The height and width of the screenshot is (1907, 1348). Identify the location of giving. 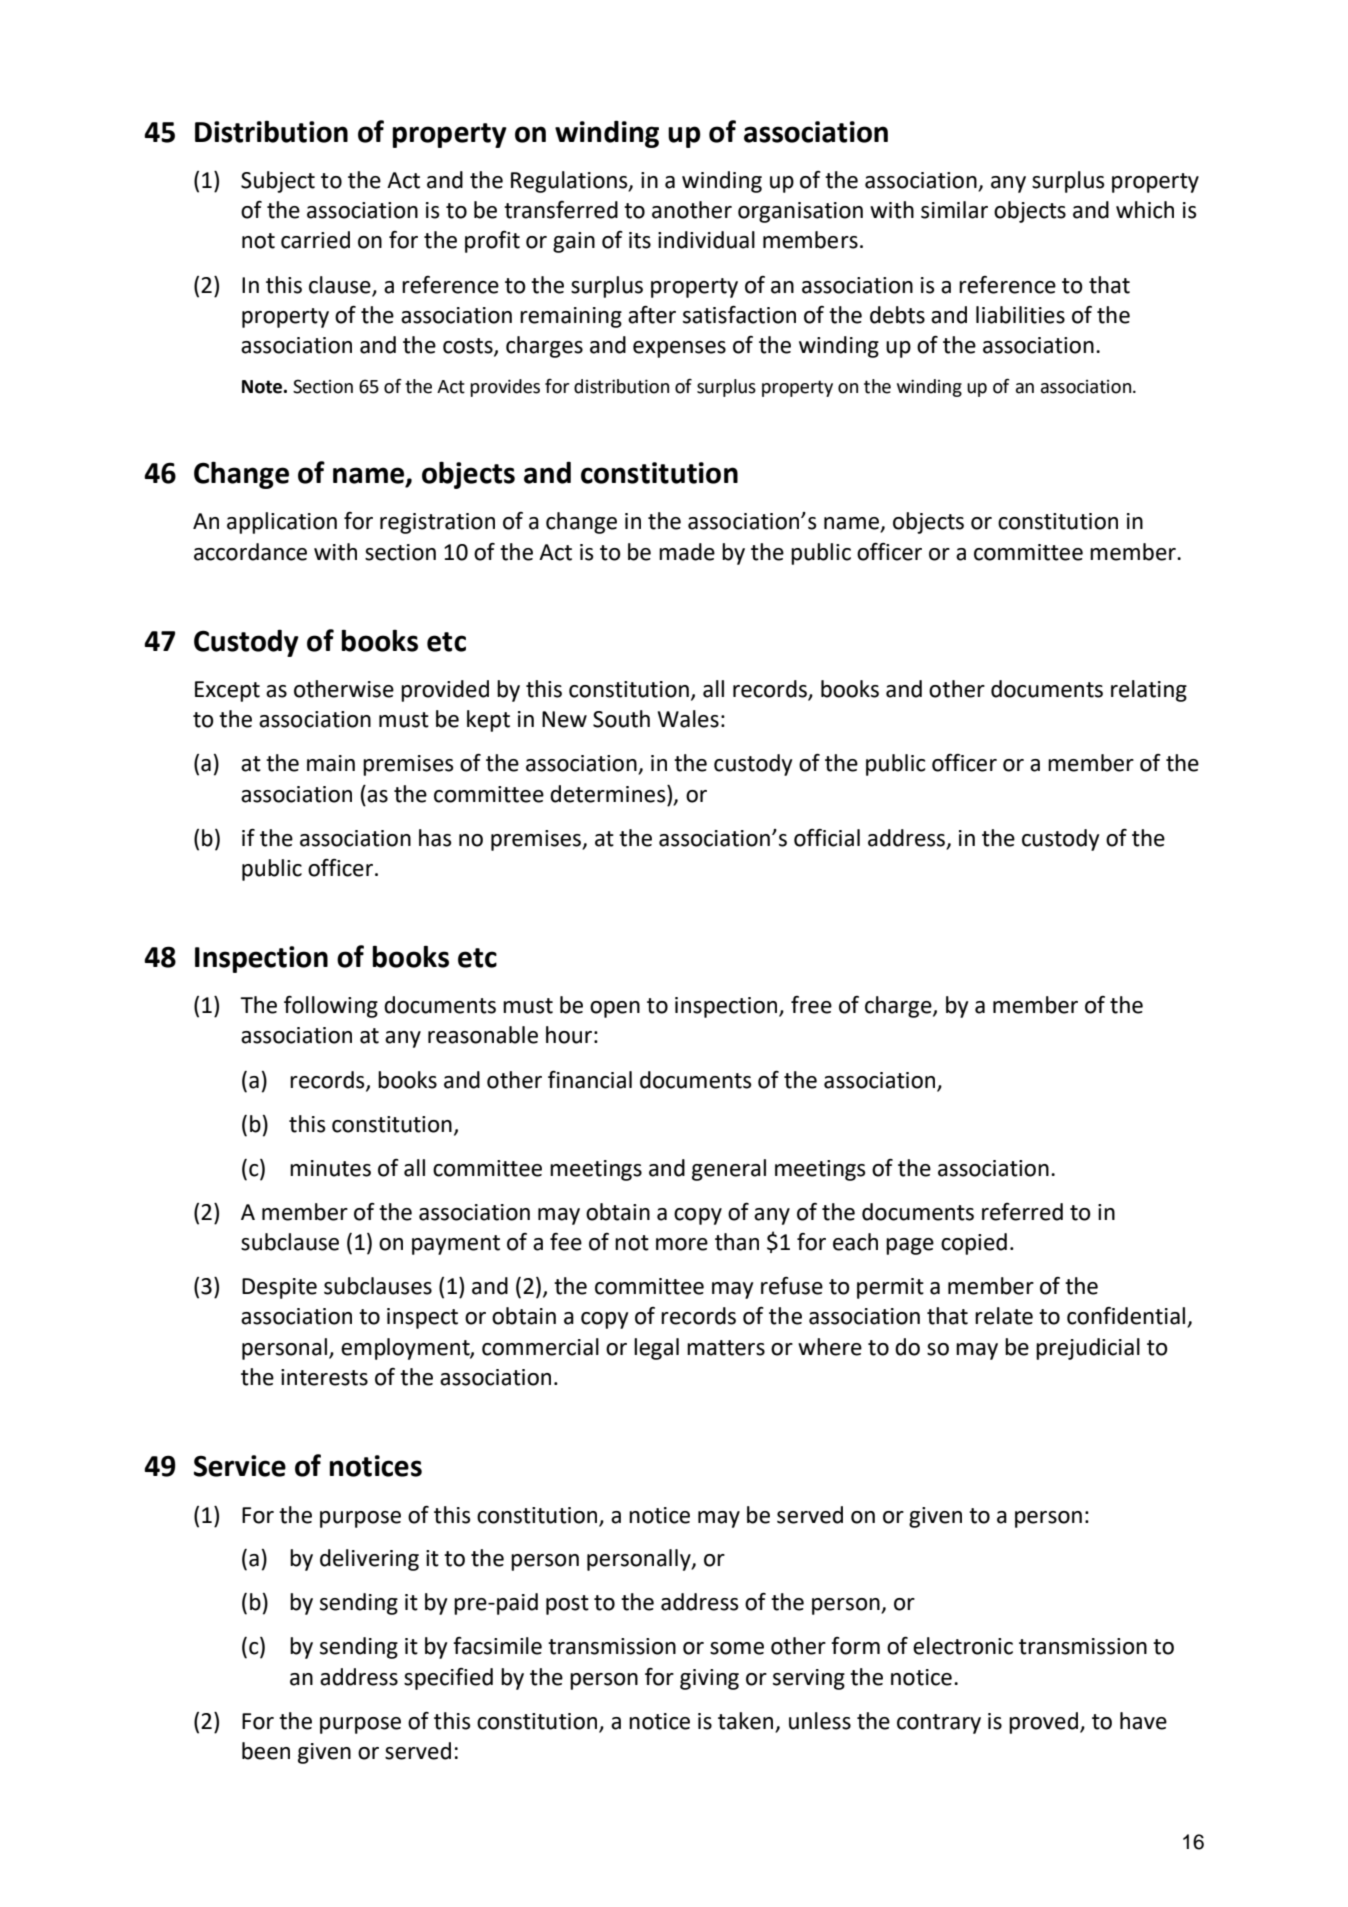
(709, 1679).
